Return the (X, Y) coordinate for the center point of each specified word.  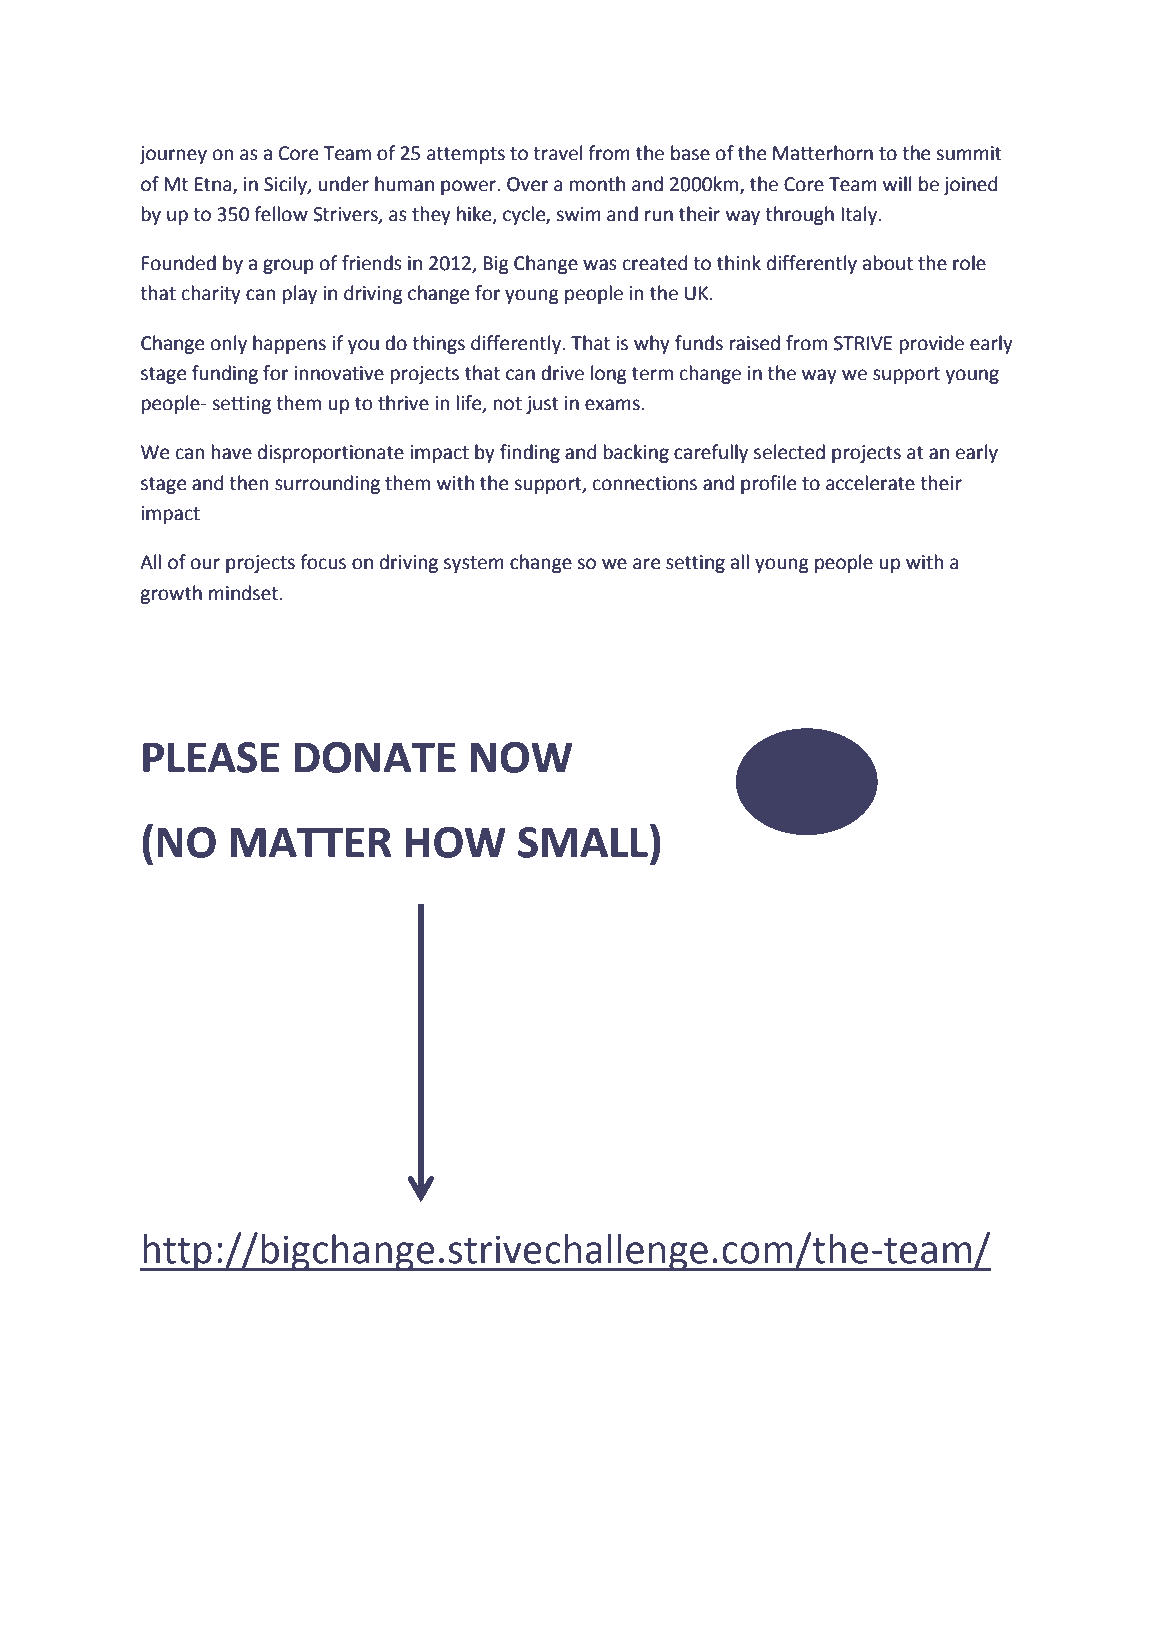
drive (562, 373)
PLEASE (211, 757)
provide (932, 344)
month (597, 184)
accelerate (870, 483)
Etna (214, 185)
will (897, 183)
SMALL (583, 842)
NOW (521, 757)
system (474, 564)
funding (225, 374)
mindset (243, 593)
